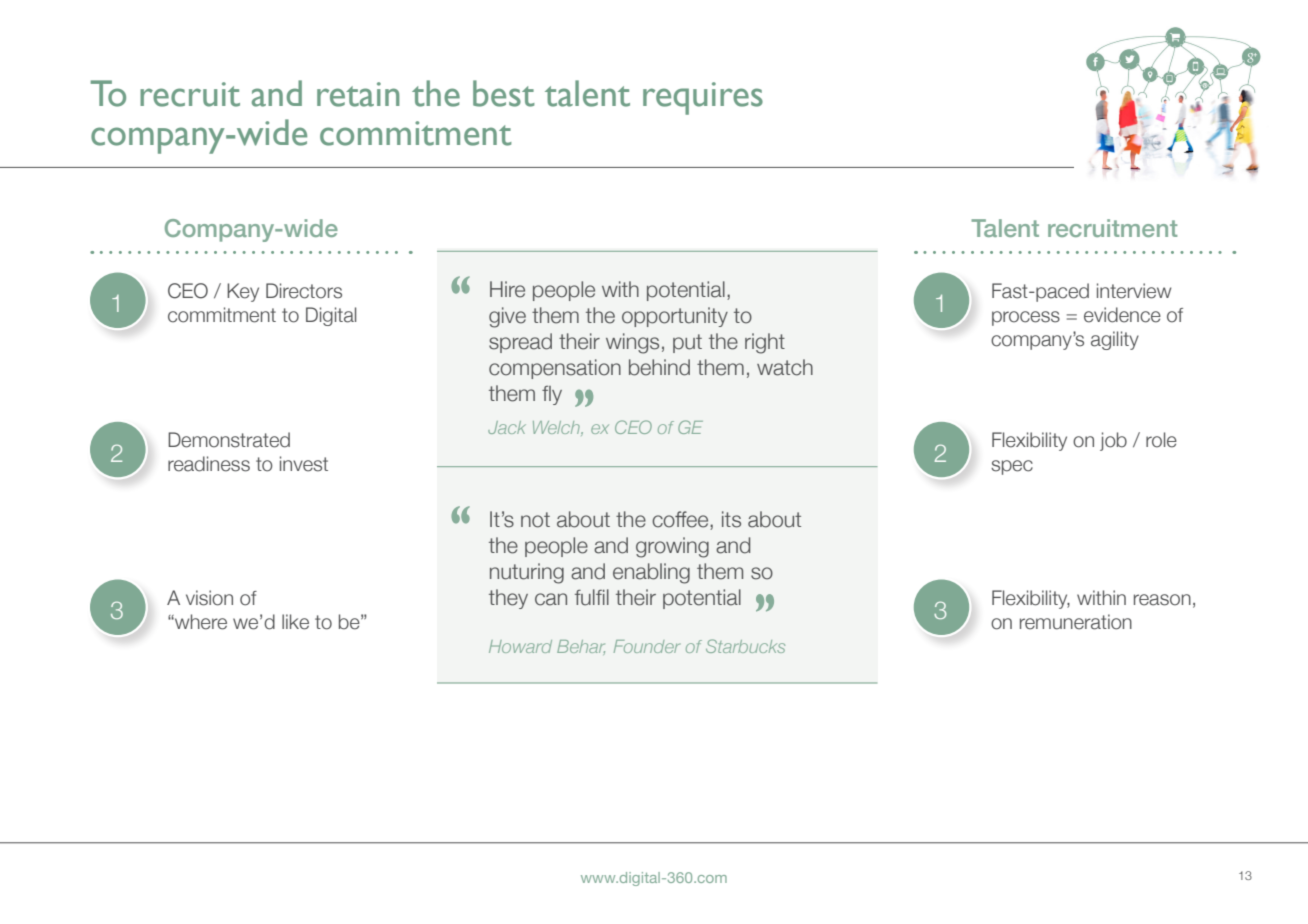 The width and height of the screenshot is (1308, 924). I want to click on best, so click(504, 93).
